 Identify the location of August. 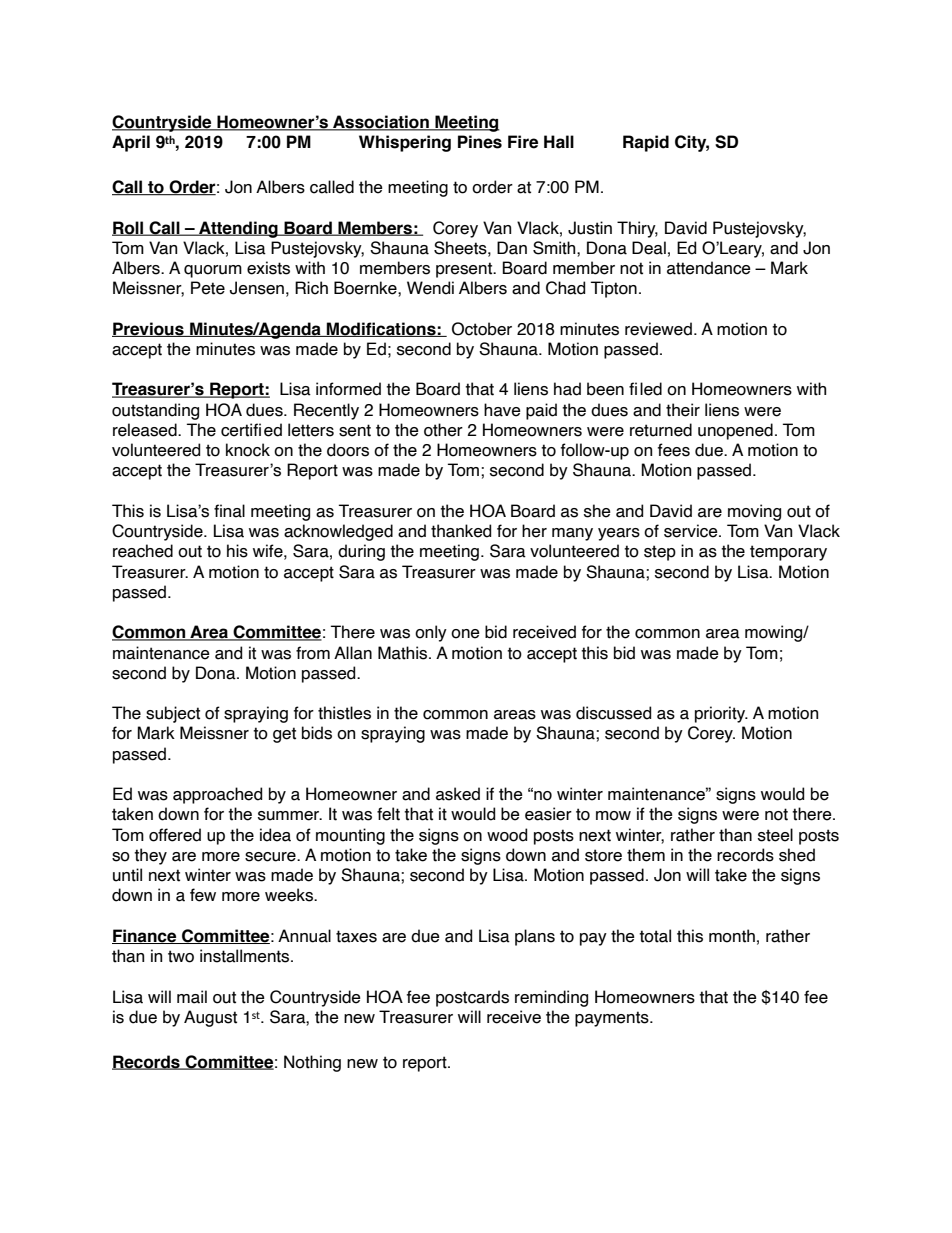
(210, 1018).
